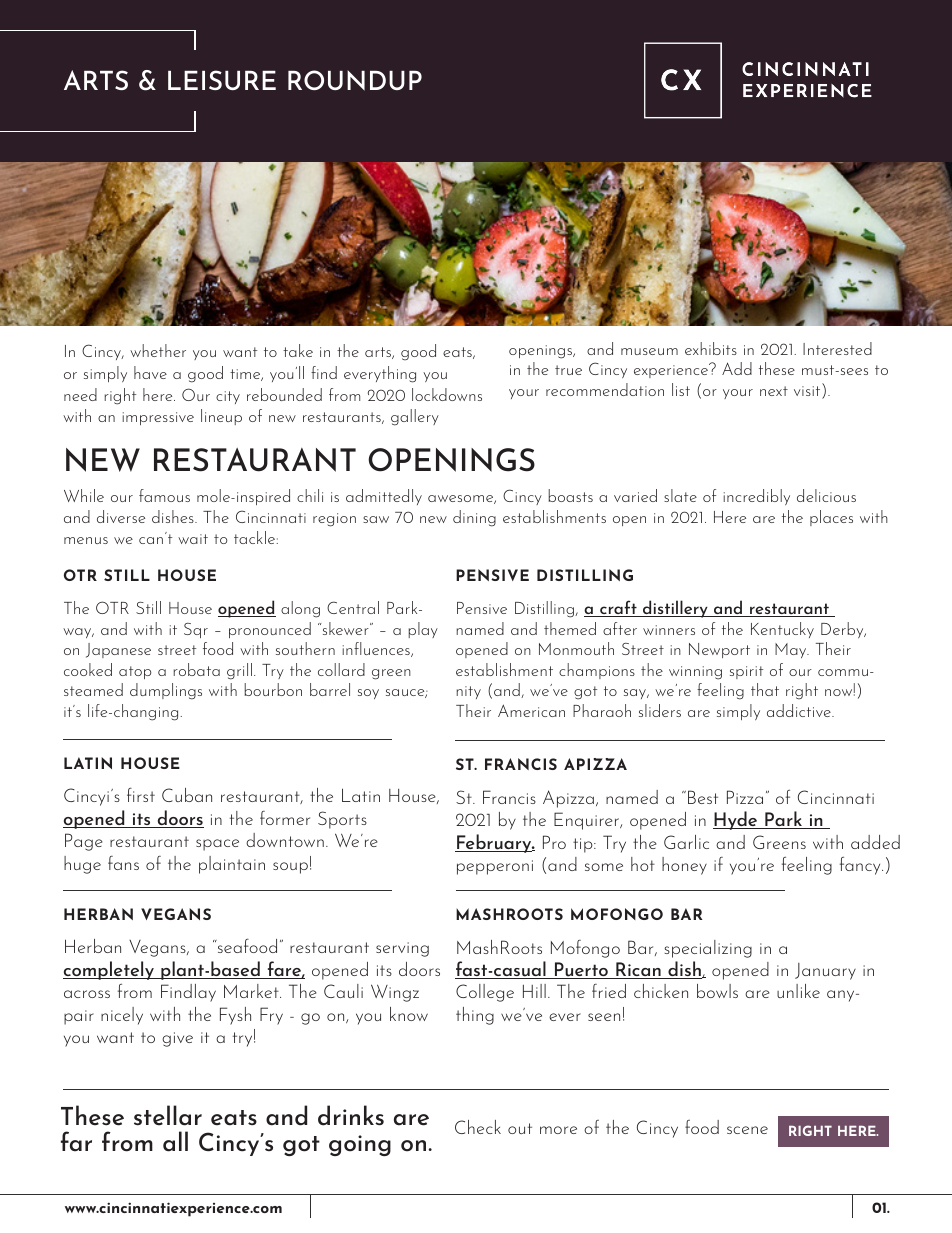  What do you see at coordinates (123, 863) in the page?
I see `fans` at bounding box center [123, 863].
